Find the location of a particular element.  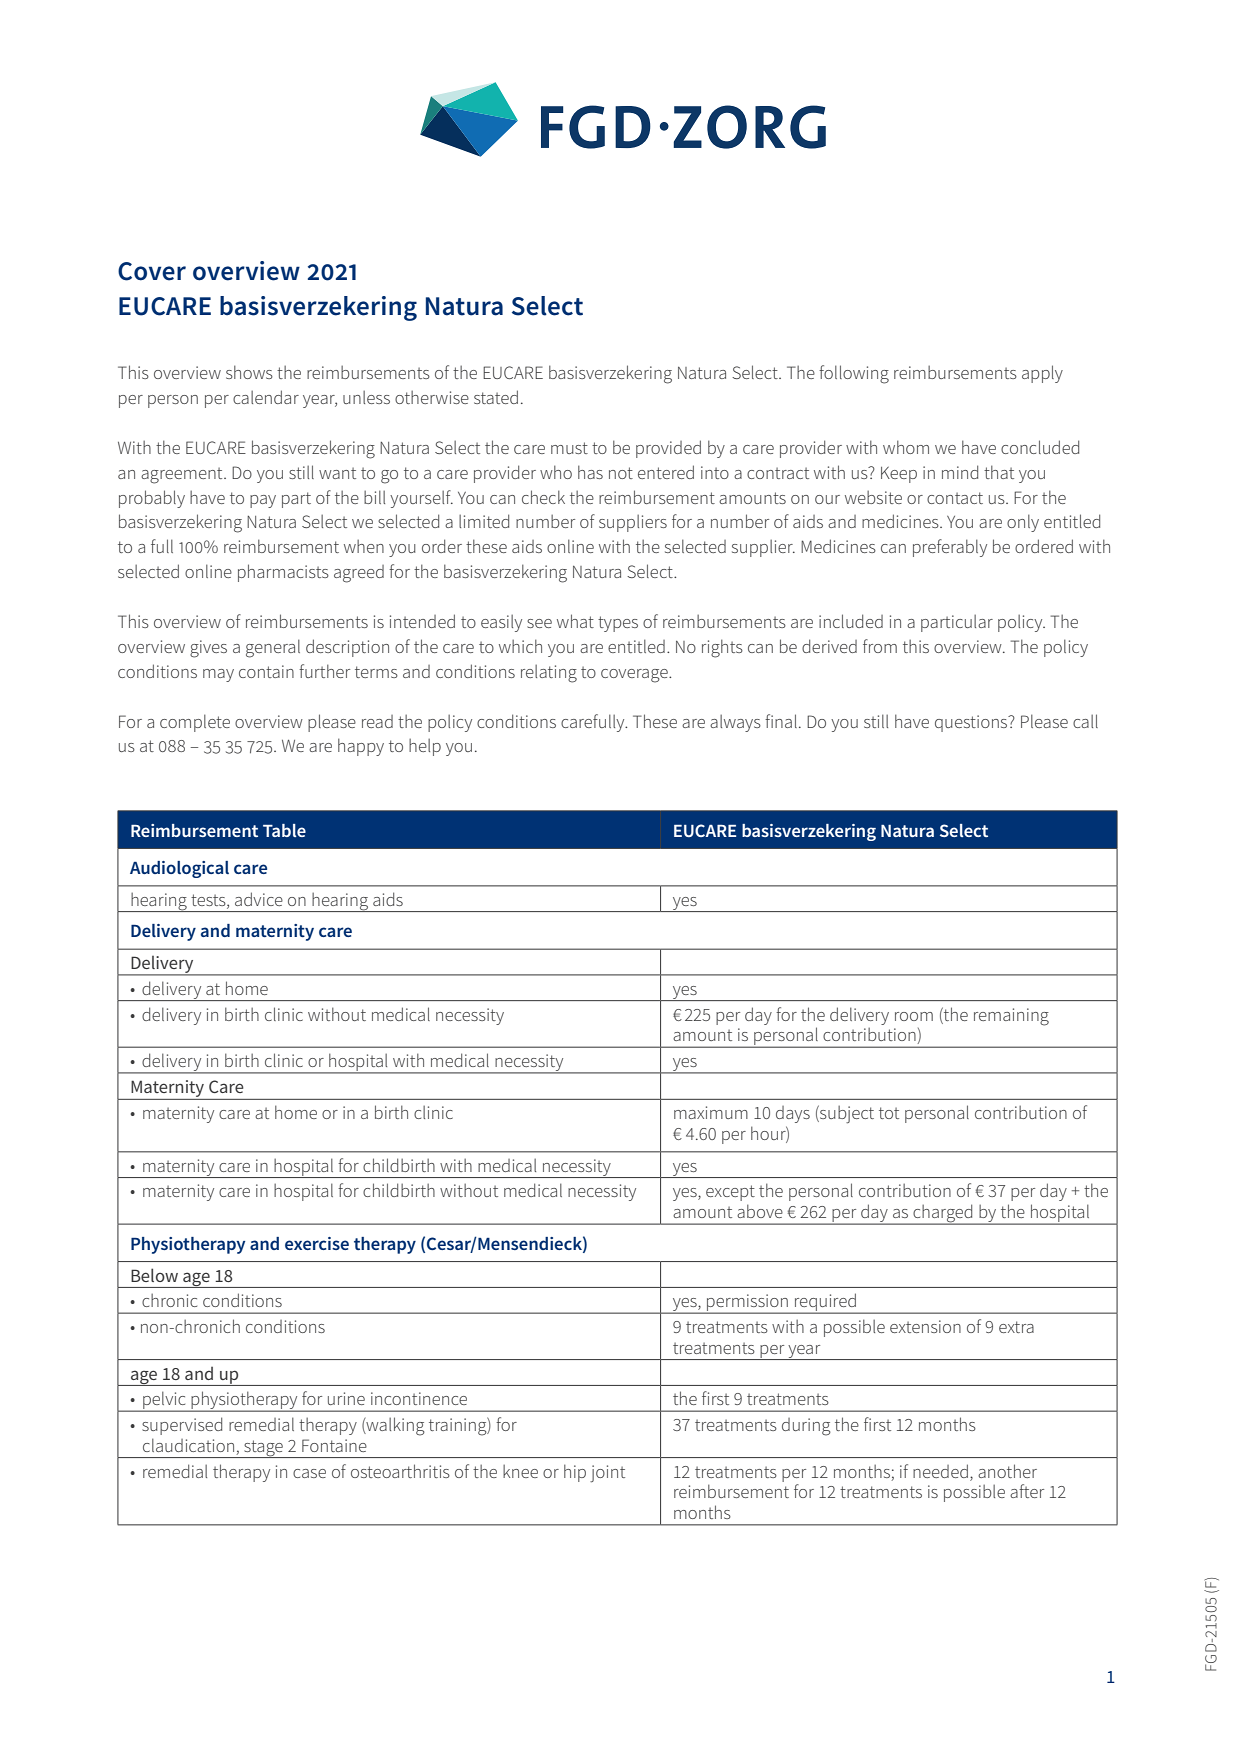

must is located at coordinates (569, 448).
